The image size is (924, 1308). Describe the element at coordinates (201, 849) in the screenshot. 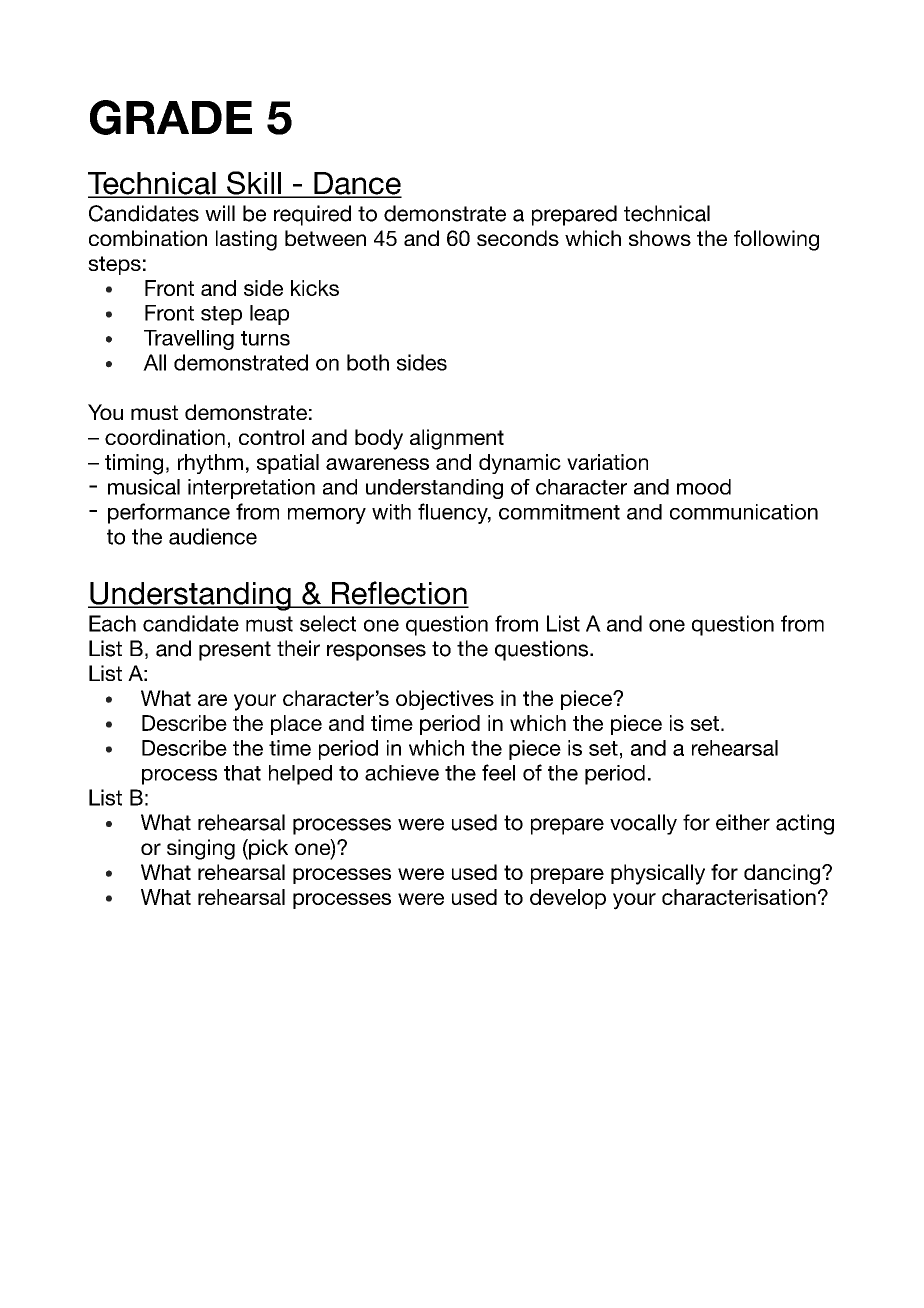

I see `singing` at that location.
